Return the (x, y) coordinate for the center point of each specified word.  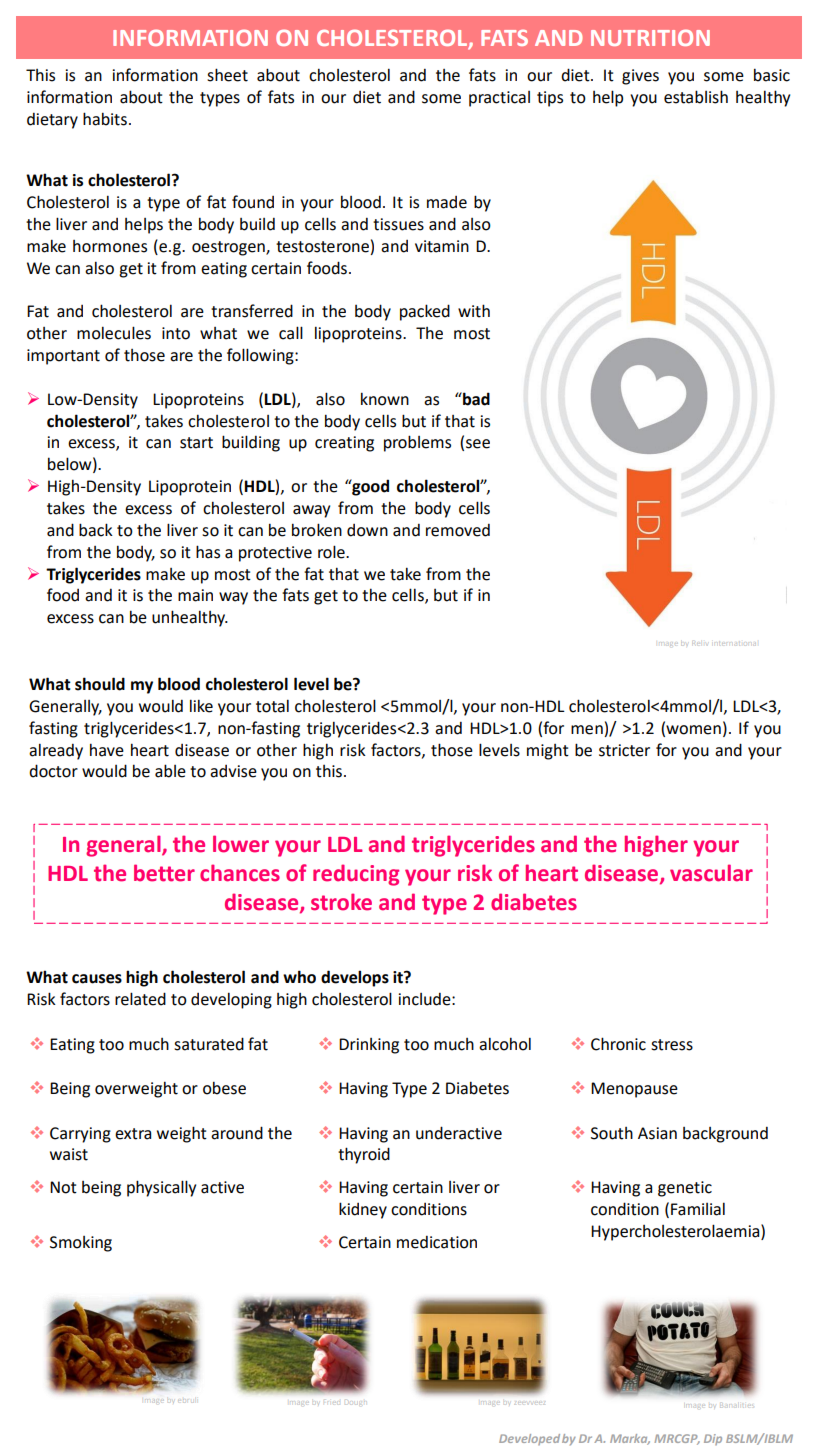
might (548, 752)
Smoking (81, 1244)
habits (105, 119)
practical (499, 99)
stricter (624, 750)
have (107, 750)
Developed (529, 1439)
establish (696, 97)
